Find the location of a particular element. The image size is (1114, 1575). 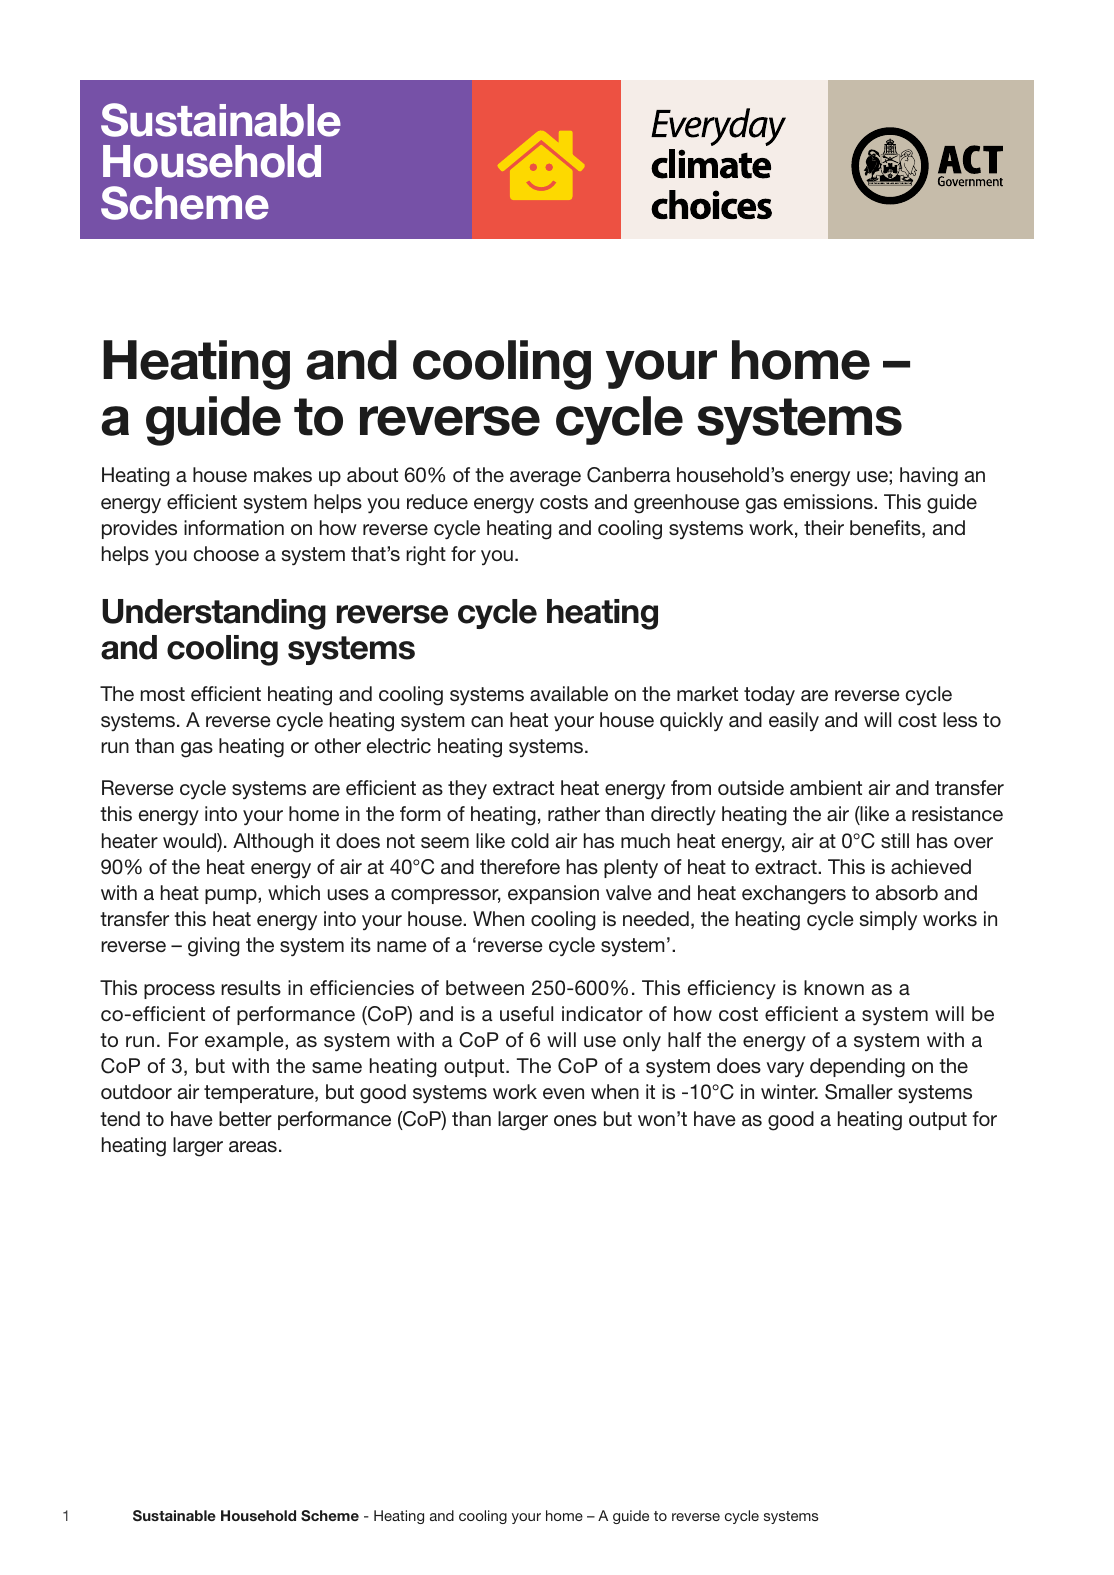

Although is located at coordinates (273, 843).
